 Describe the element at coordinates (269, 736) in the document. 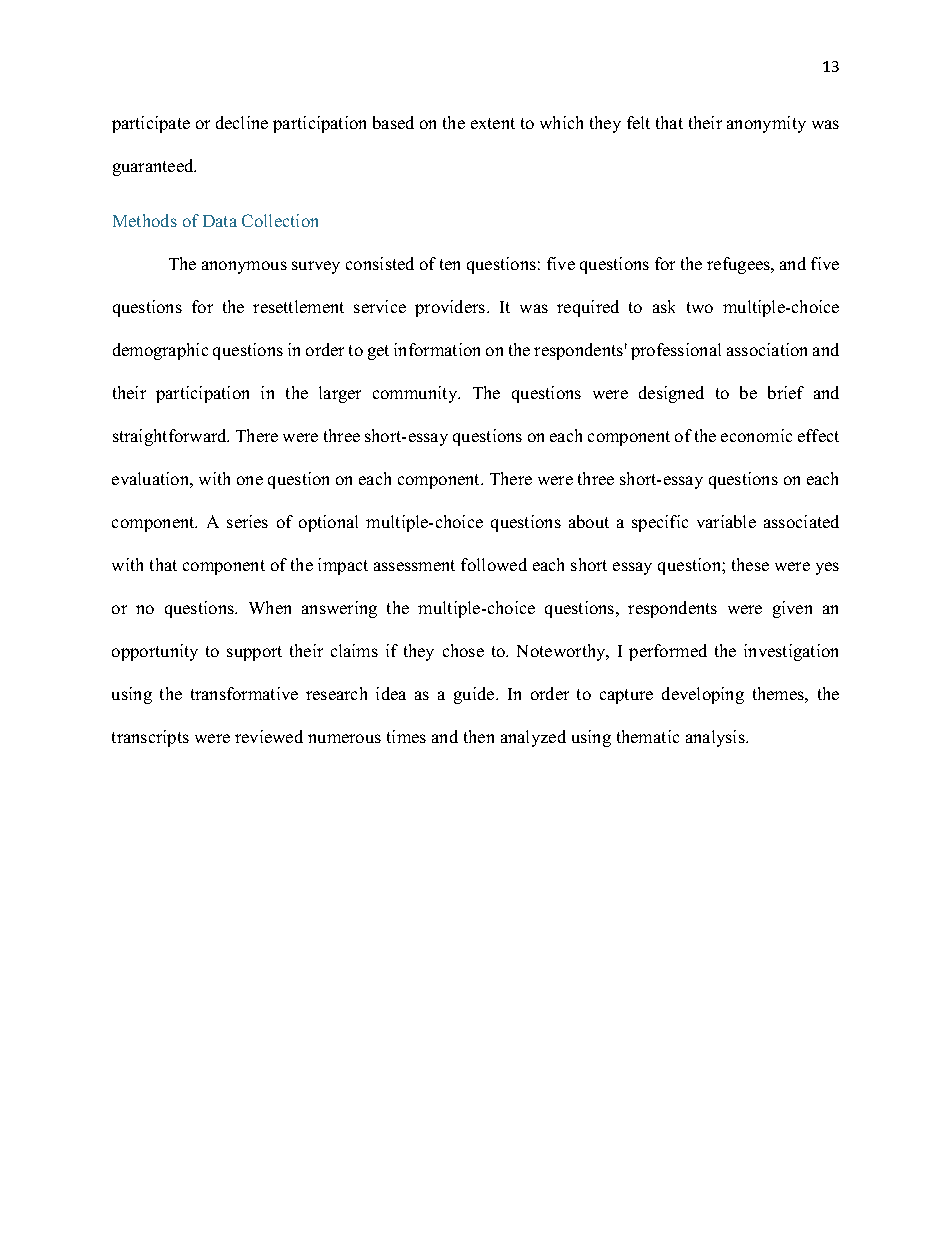

I see `reviewed` at that location.
